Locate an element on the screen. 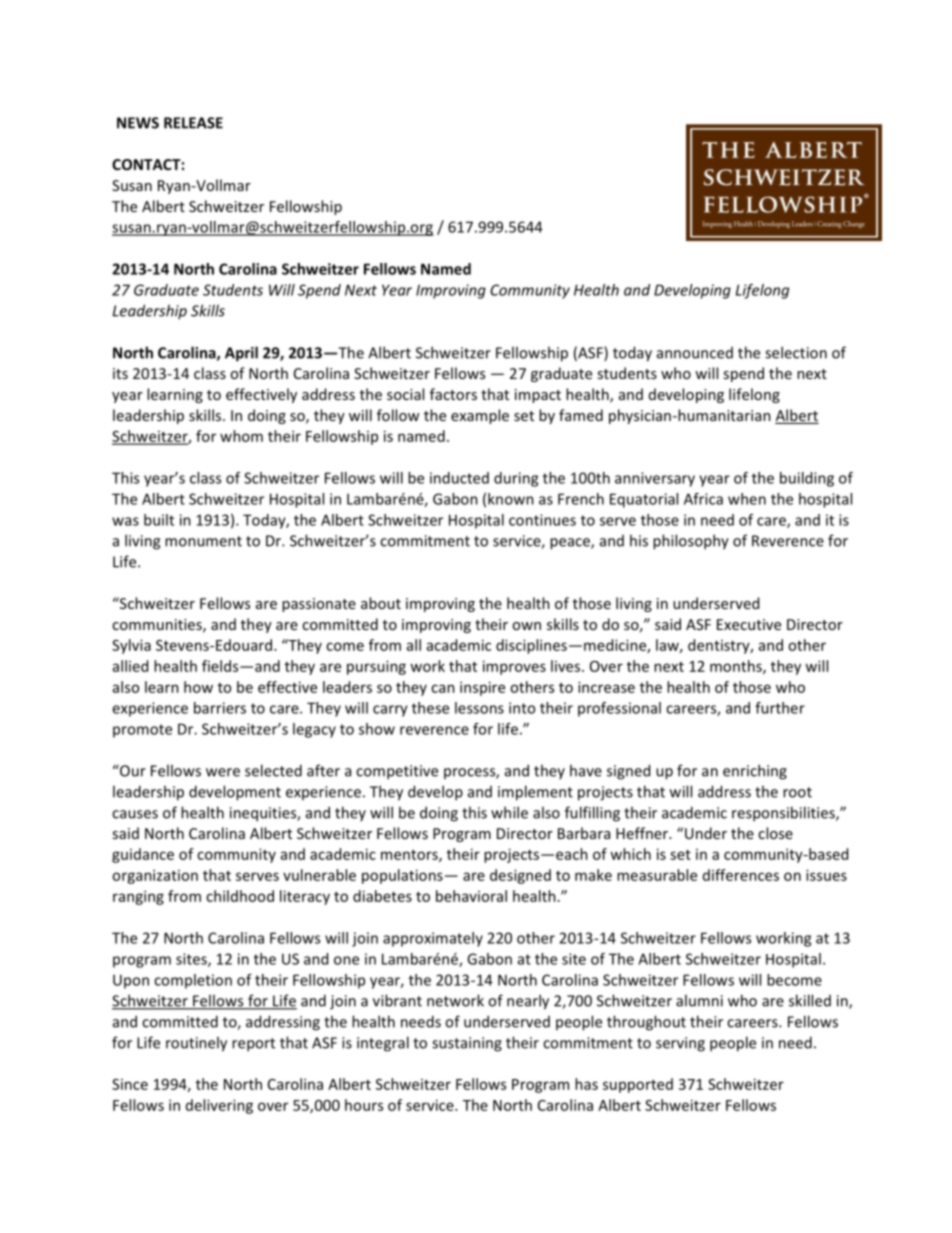  delivering is located at coordinates (219, 1106).
